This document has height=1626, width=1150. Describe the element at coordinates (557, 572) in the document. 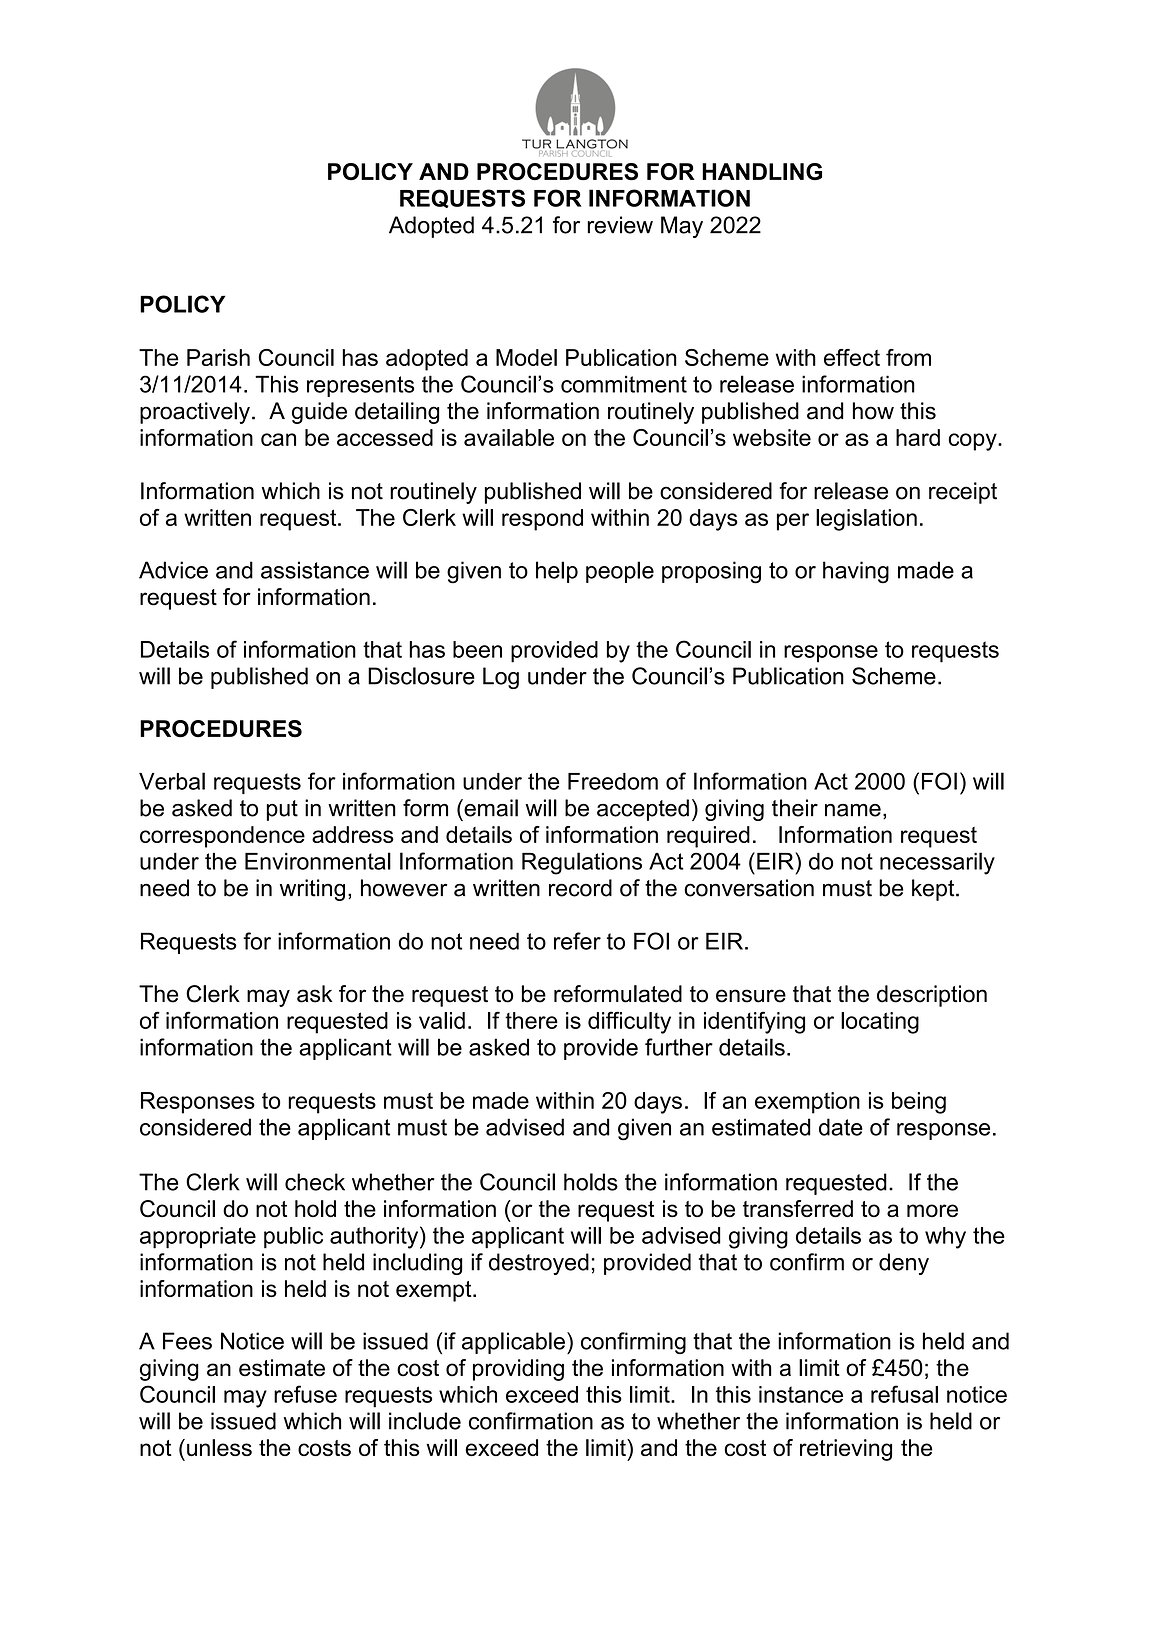

I see `help` at that location.
